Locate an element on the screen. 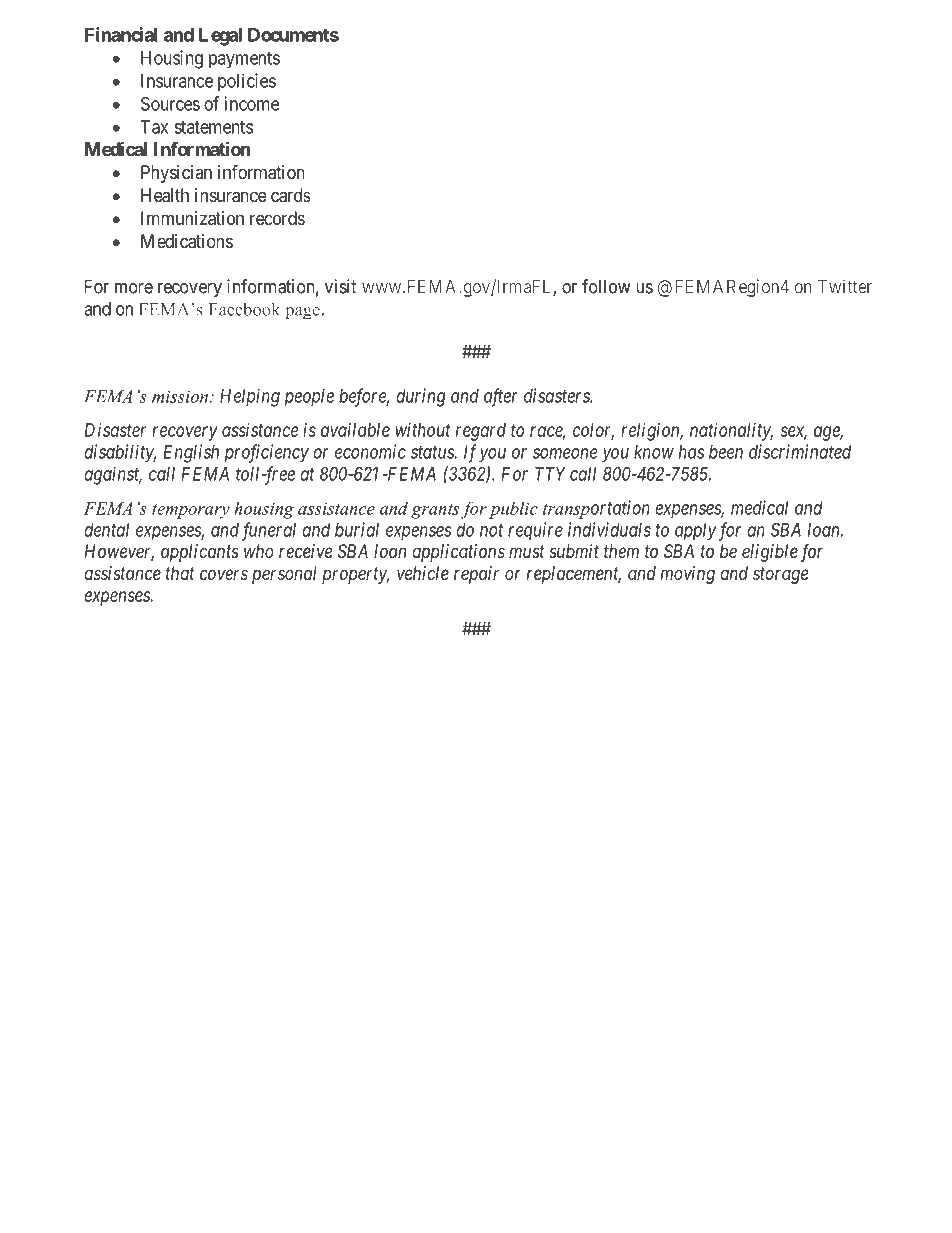 Image resolution: width=952 pixels, height=1233 pixels. after is located at coordinates (501, 397).
